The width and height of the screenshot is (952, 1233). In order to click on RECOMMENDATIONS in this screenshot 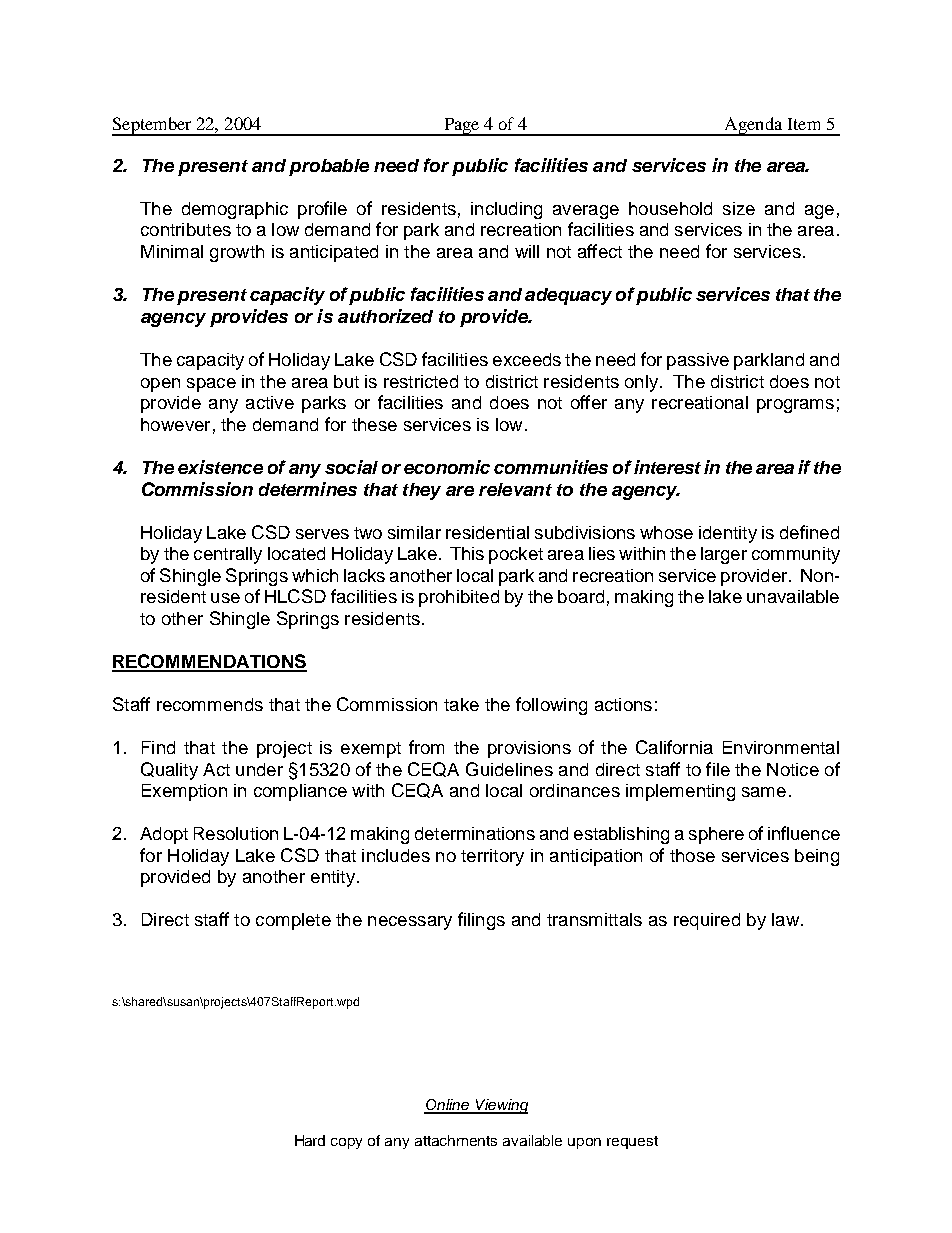, I will do `click(209, 662)`.
